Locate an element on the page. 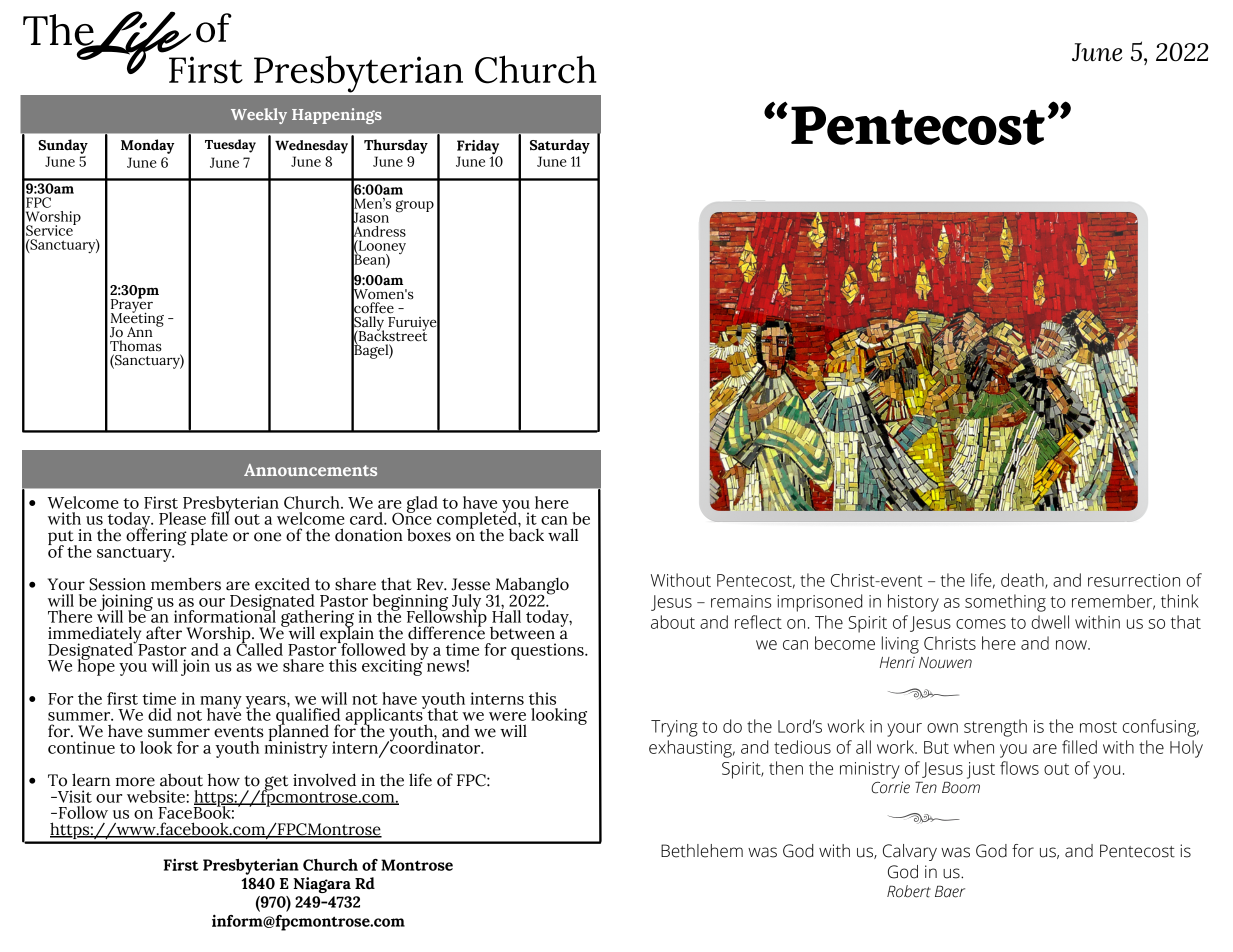  Niagara is located at coordinates (322, 885).
